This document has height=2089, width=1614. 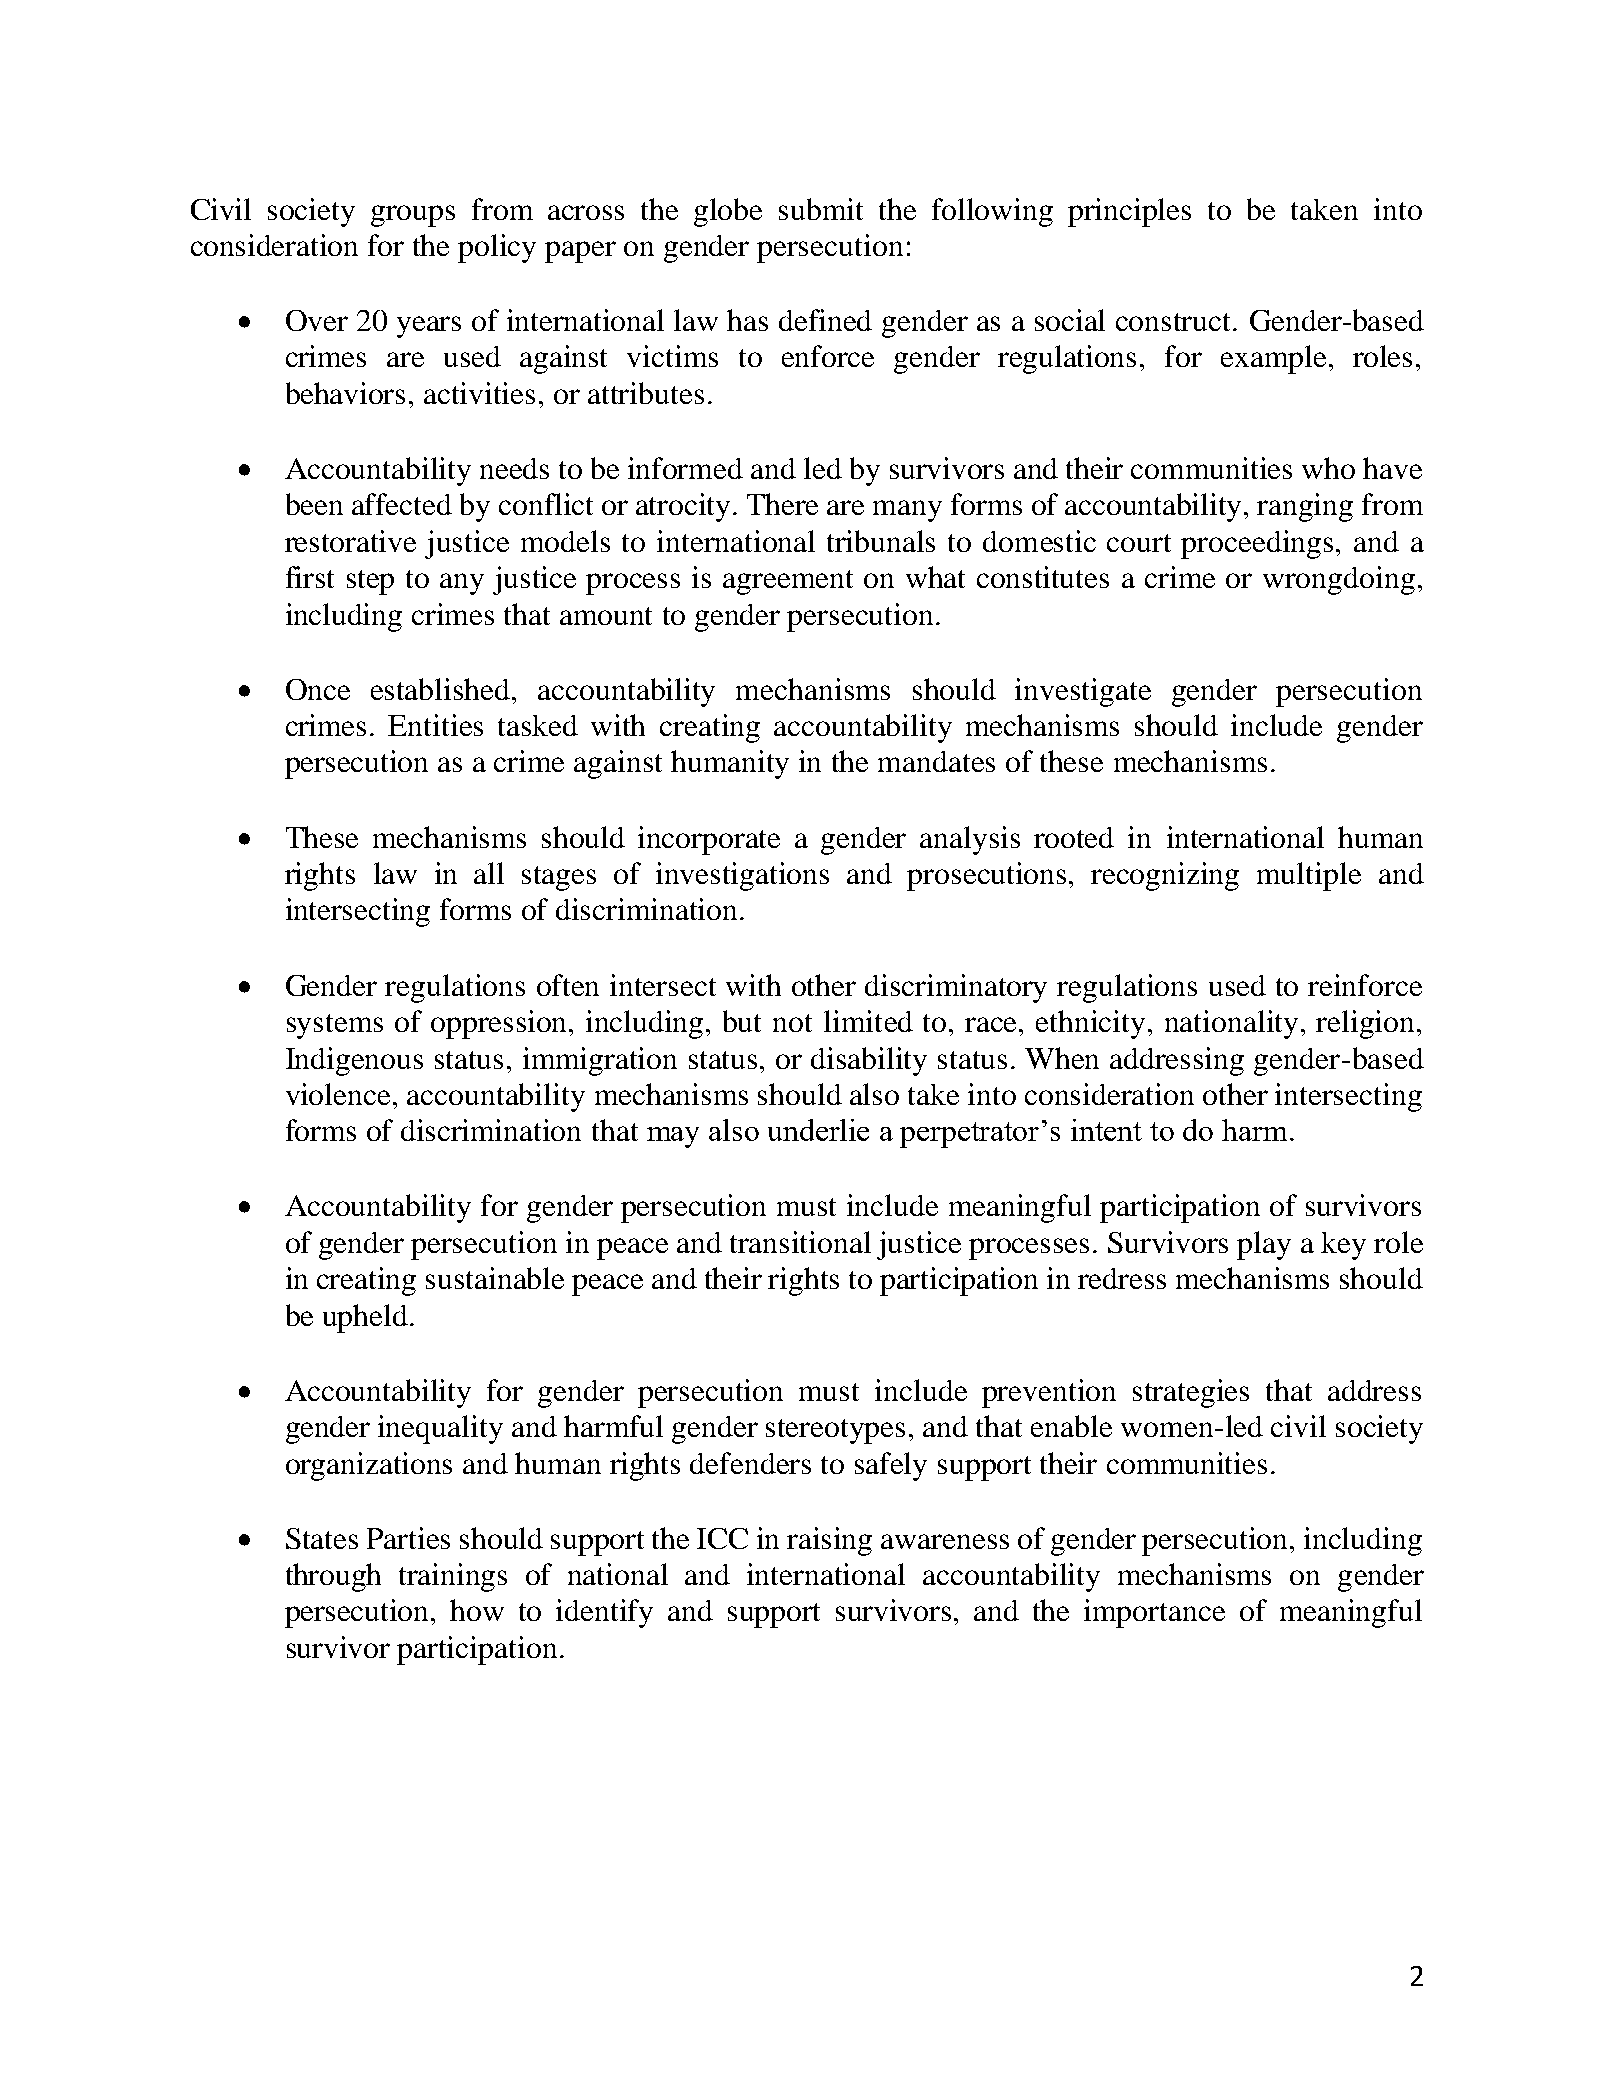 I want to click on policy, so click(x=497, y=248).
